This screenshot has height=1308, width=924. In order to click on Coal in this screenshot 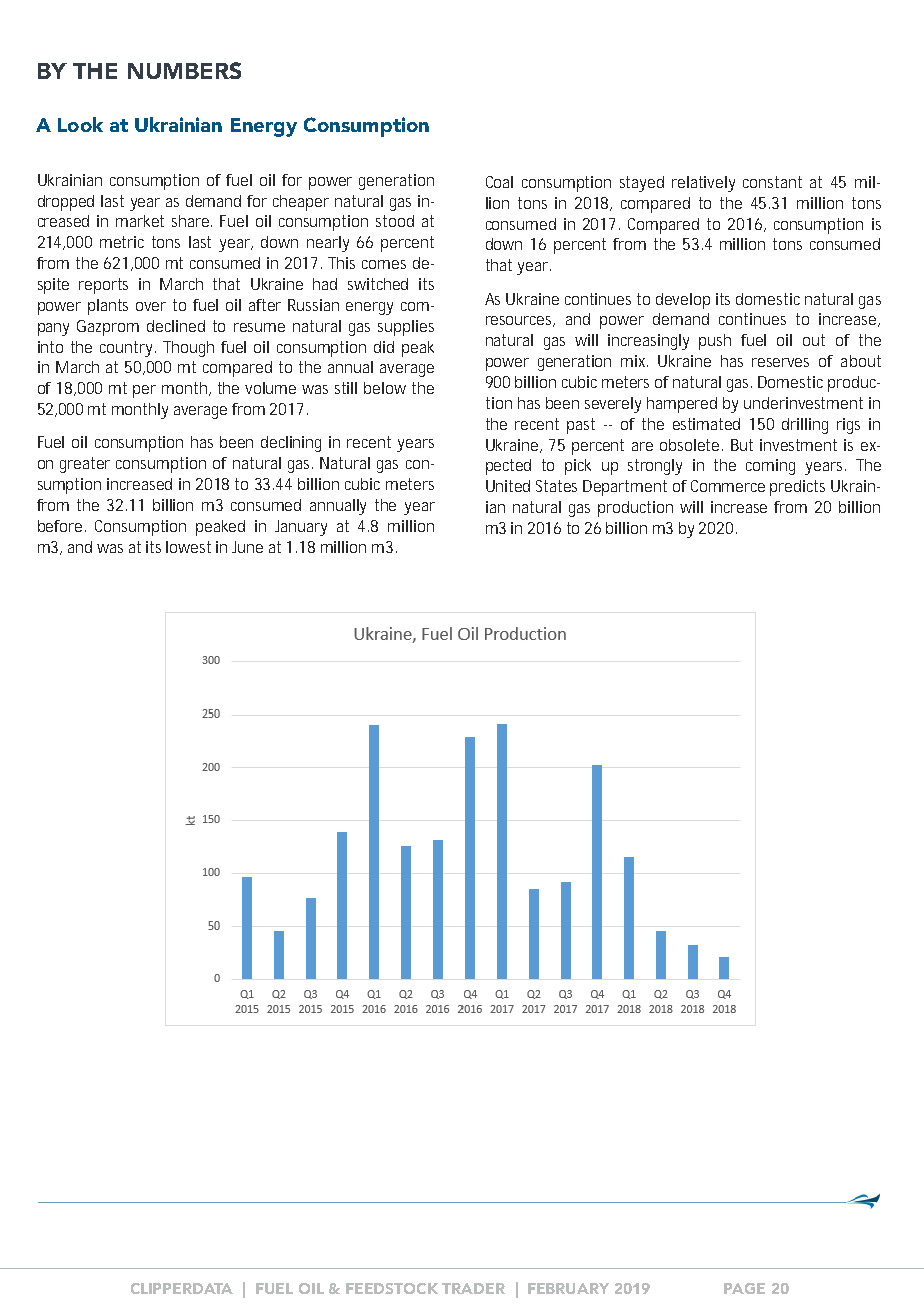, I will do `click(499, 182)`.
